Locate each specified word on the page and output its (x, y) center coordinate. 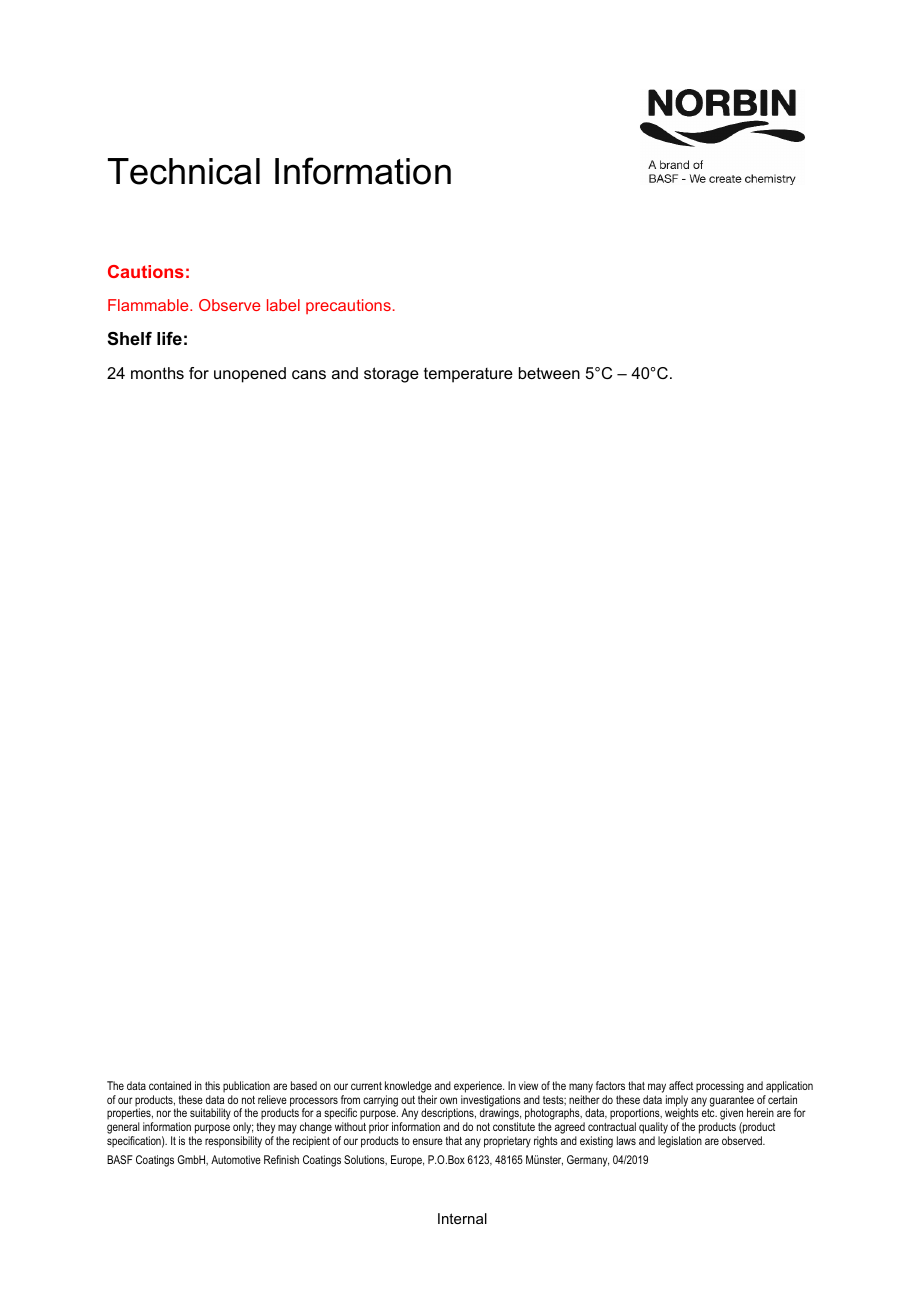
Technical (184, 171)
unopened (250, 375)
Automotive (236, 1159)
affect (681, 1085)
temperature (468, 375)
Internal (462, 1218)
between (549, 373)
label (283, 305)
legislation (680, 1142)
